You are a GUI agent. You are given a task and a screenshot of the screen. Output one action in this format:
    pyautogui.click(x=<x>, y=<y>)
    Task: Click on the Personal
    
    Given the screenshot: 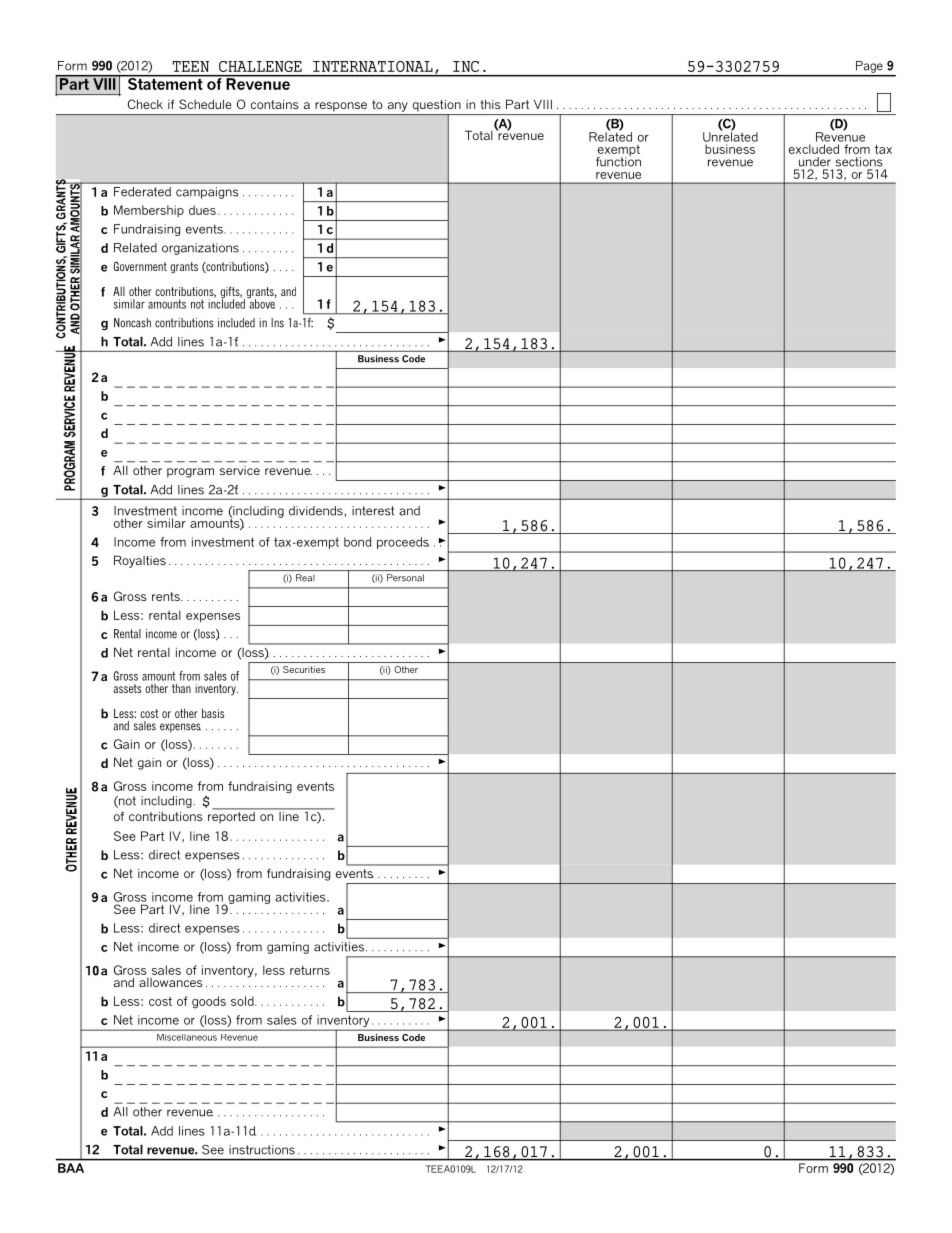 What is the action you would take?
    pyautogui.click(x=405, y=578)
